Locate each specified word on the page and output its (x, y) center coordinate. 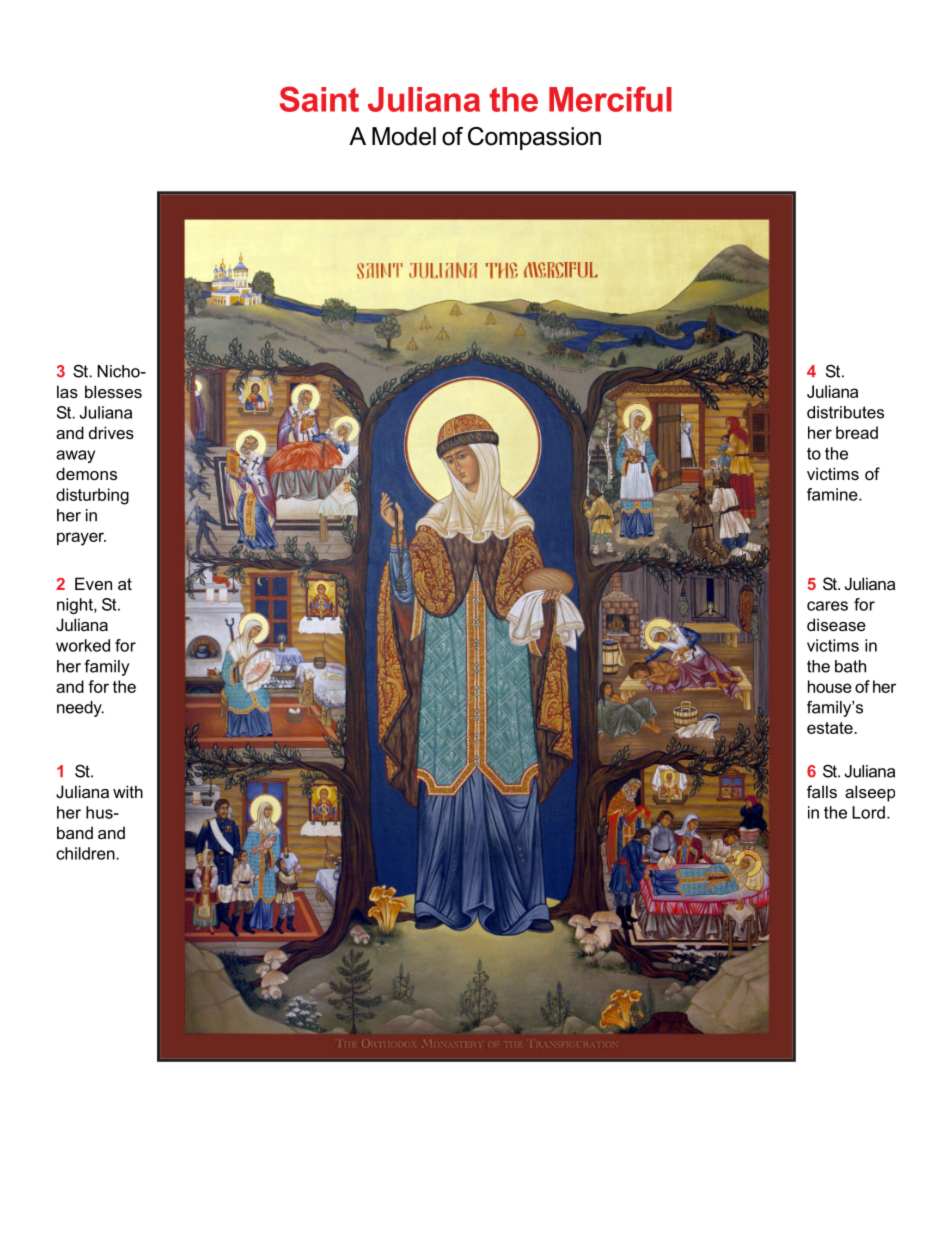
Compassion (534, 138)
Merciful (610, 99)
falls (822, 791)
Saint (319, 99)
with (128, 791)
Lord (868, 812)
